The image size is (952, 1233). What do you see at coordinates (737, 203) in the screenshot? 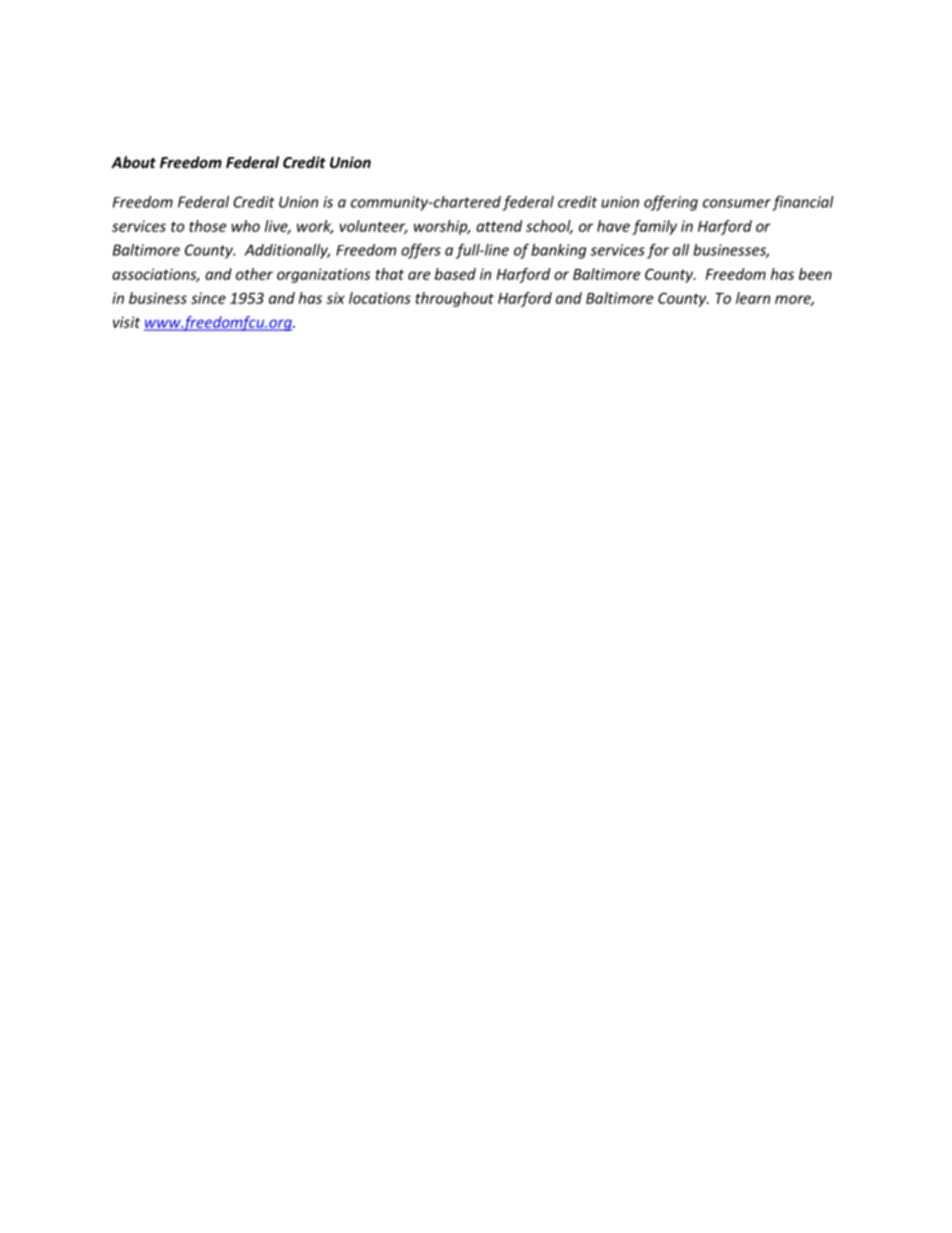
I see `consumer` at bounding box center [737, 203].
